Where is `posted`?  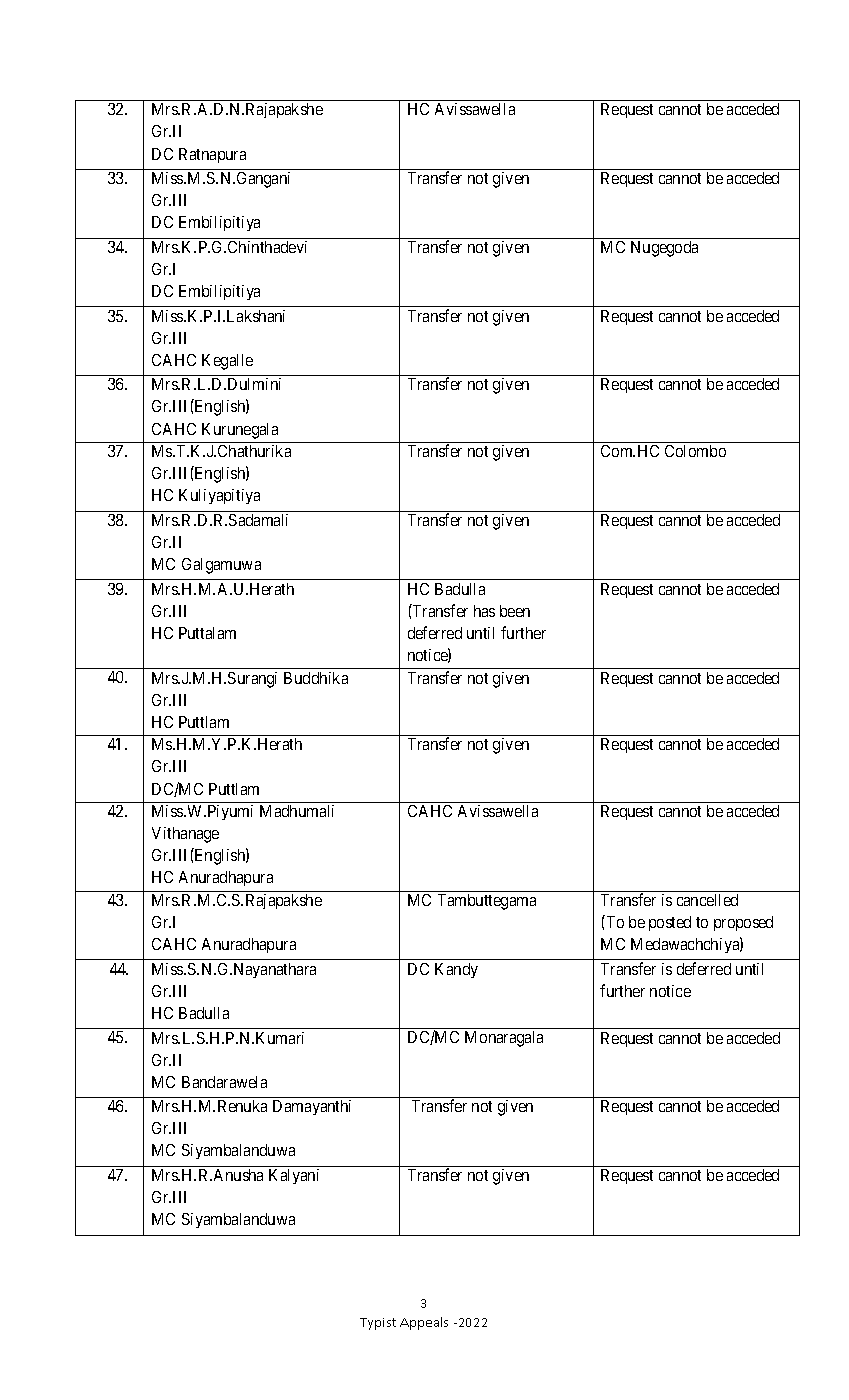
posted is located at coordinates (670, 923).
